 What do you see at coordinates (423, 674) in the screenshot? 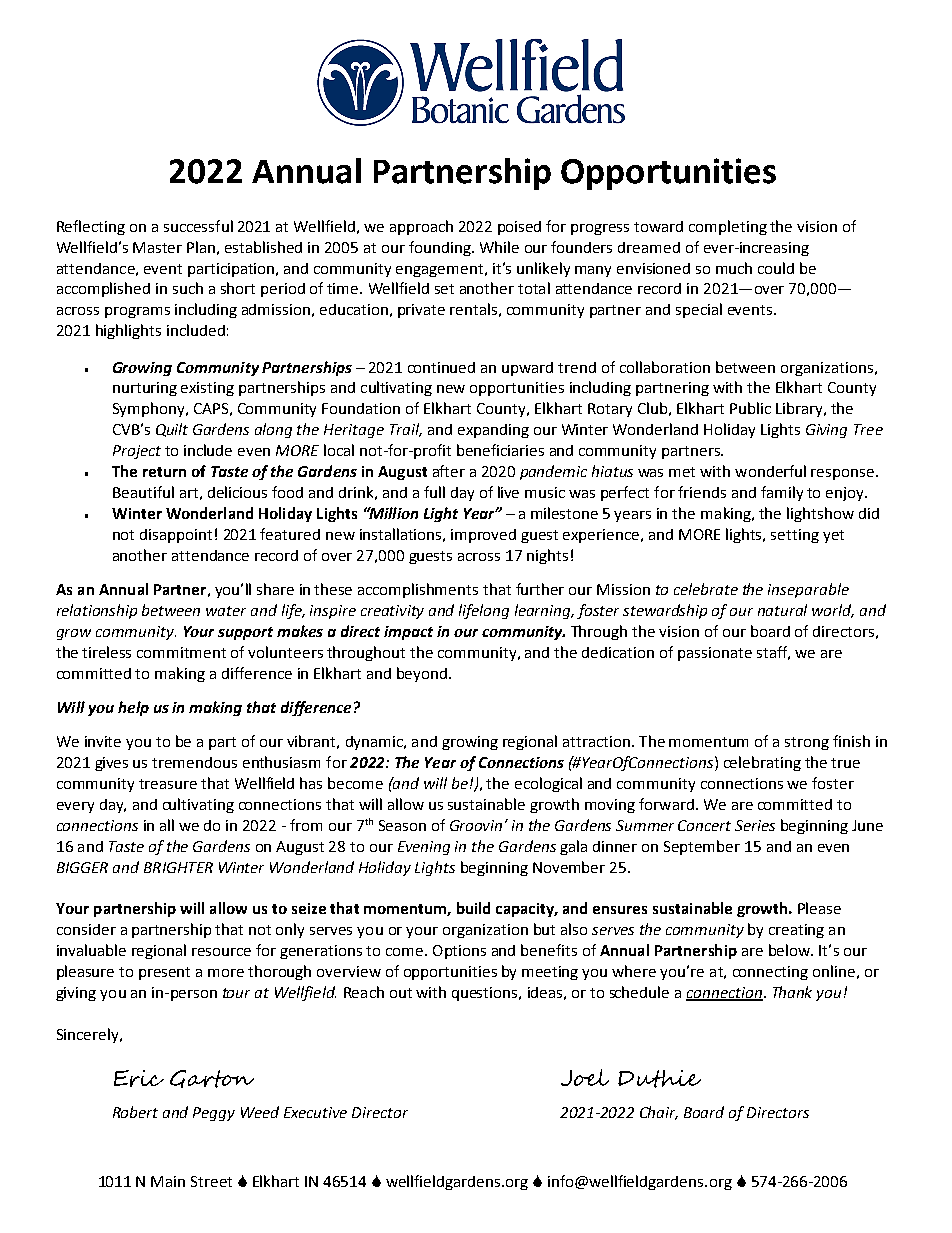
I see `beyond` at bounding box center [423, 674].
